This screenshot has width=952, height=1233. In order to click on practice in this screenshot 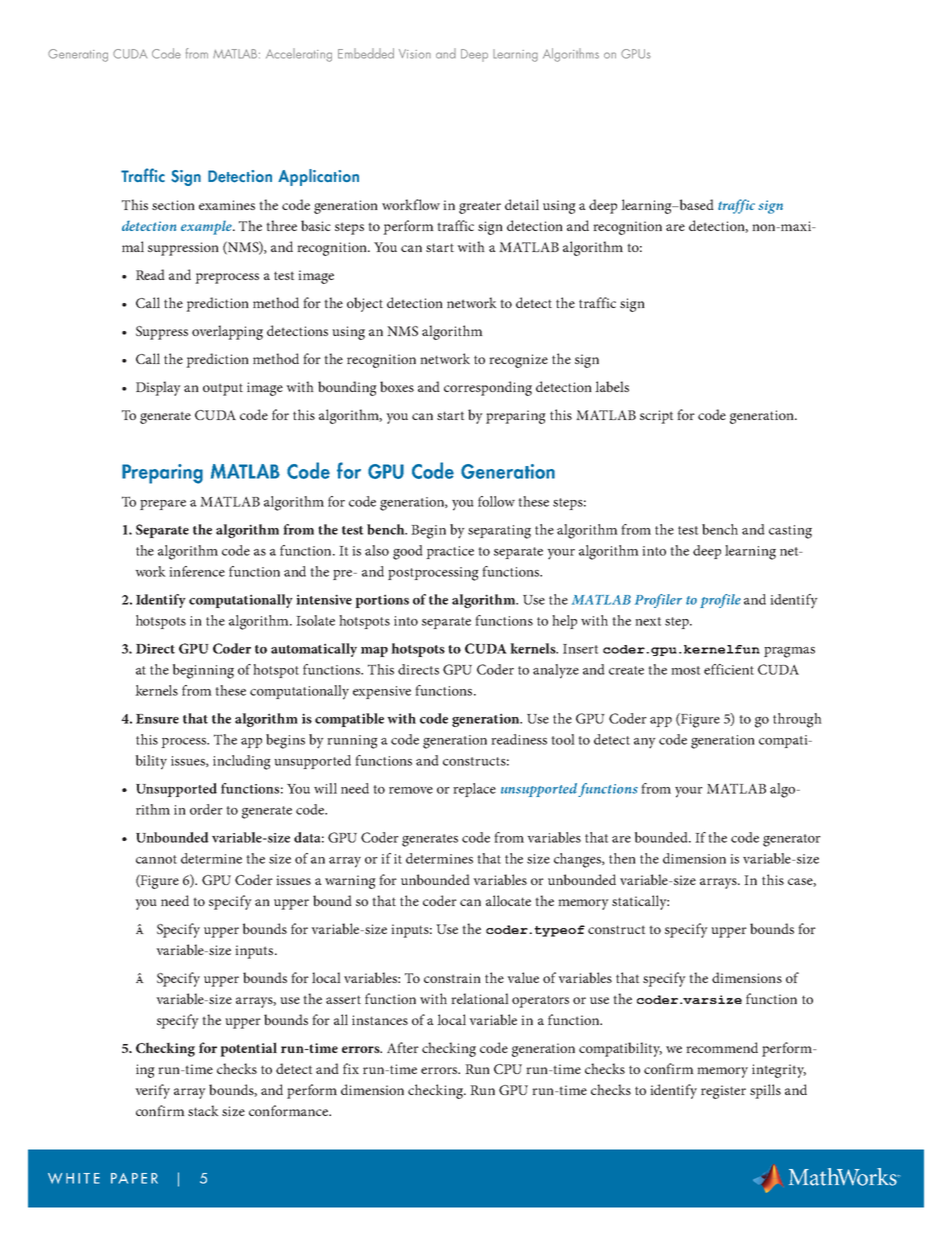, I will do `click(450, 552)`.
